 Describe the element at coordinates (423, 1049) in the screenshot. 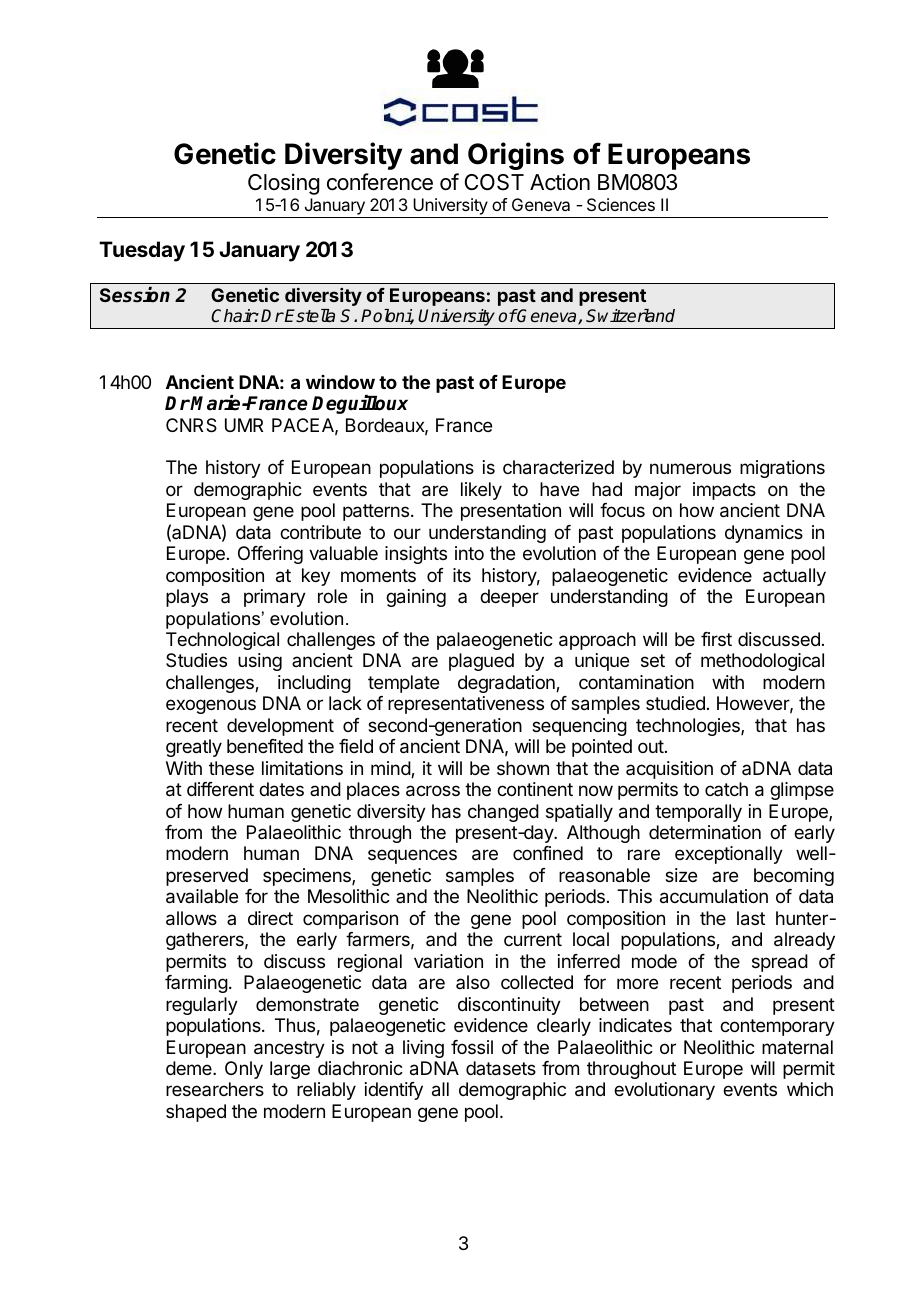

I see `living` at that location.
